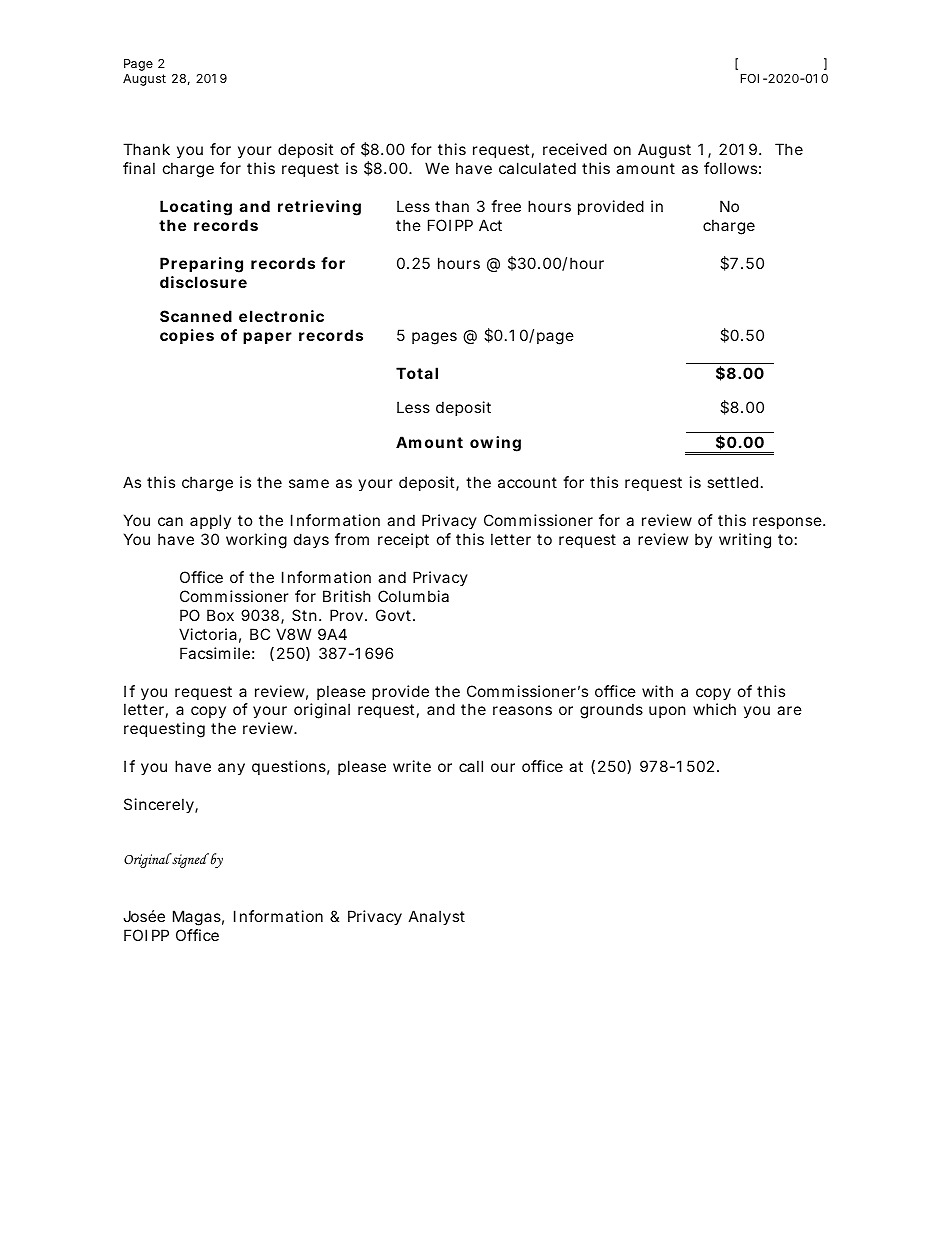 The image size is (952, 1233). I want to click on apply, so click(210, 521).
